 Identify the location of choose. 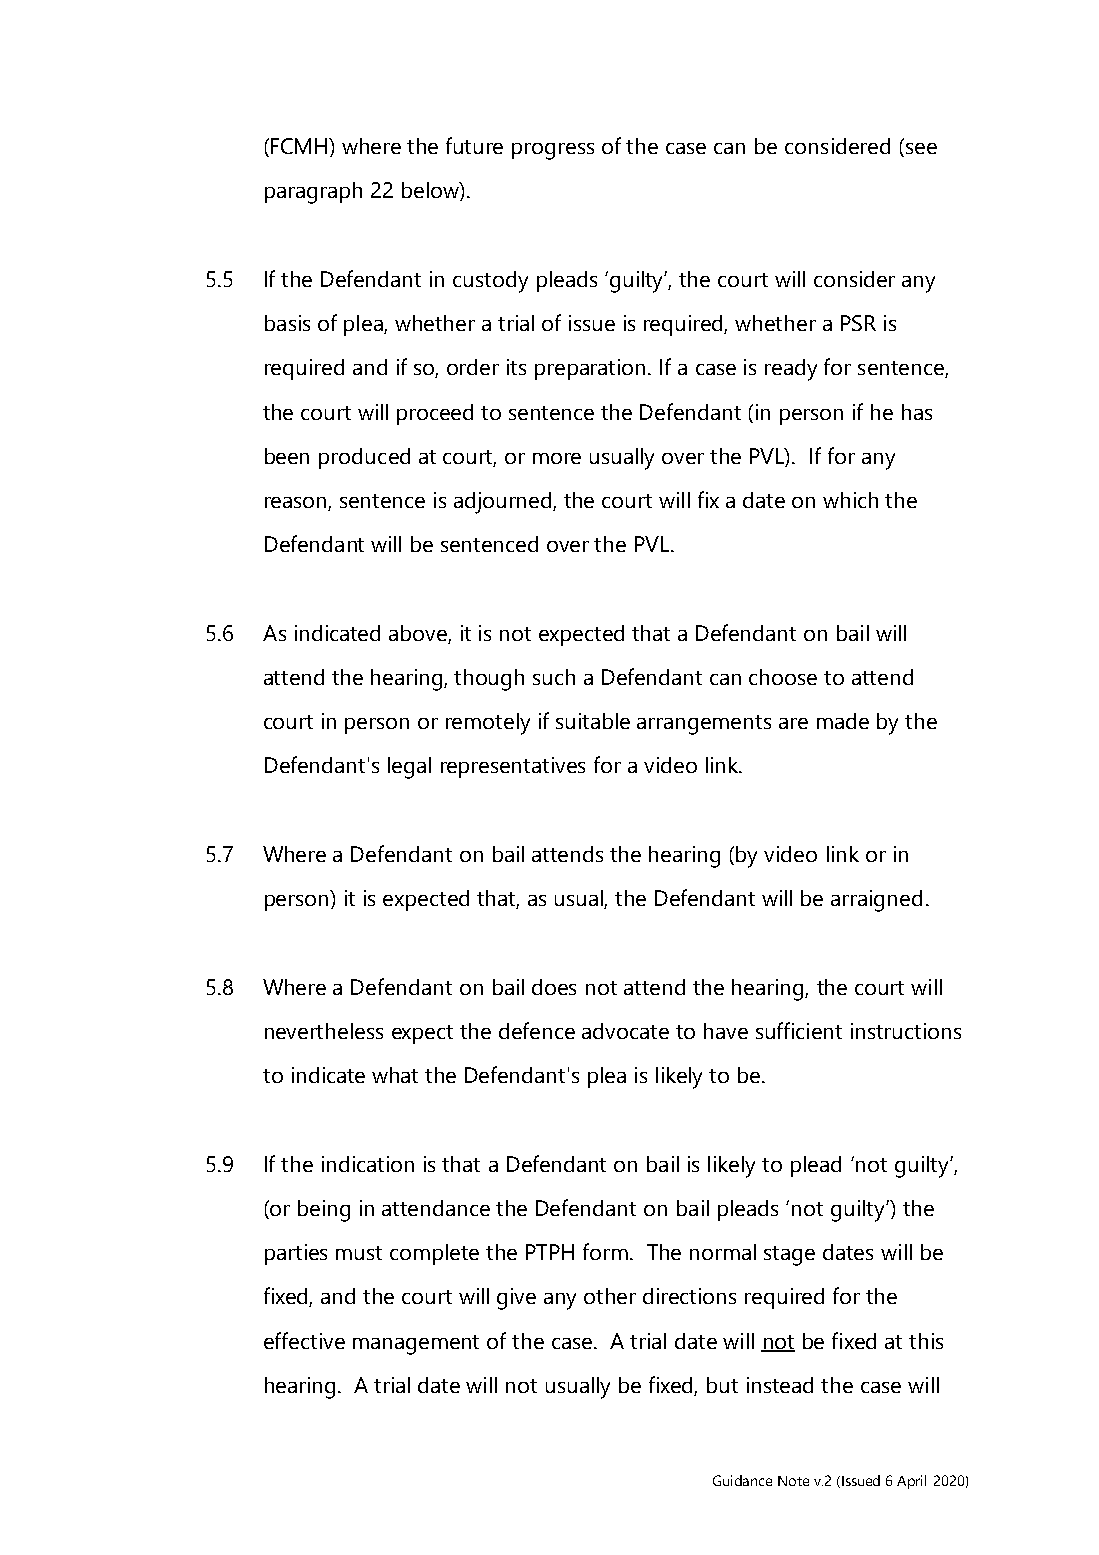
(783, 677).
